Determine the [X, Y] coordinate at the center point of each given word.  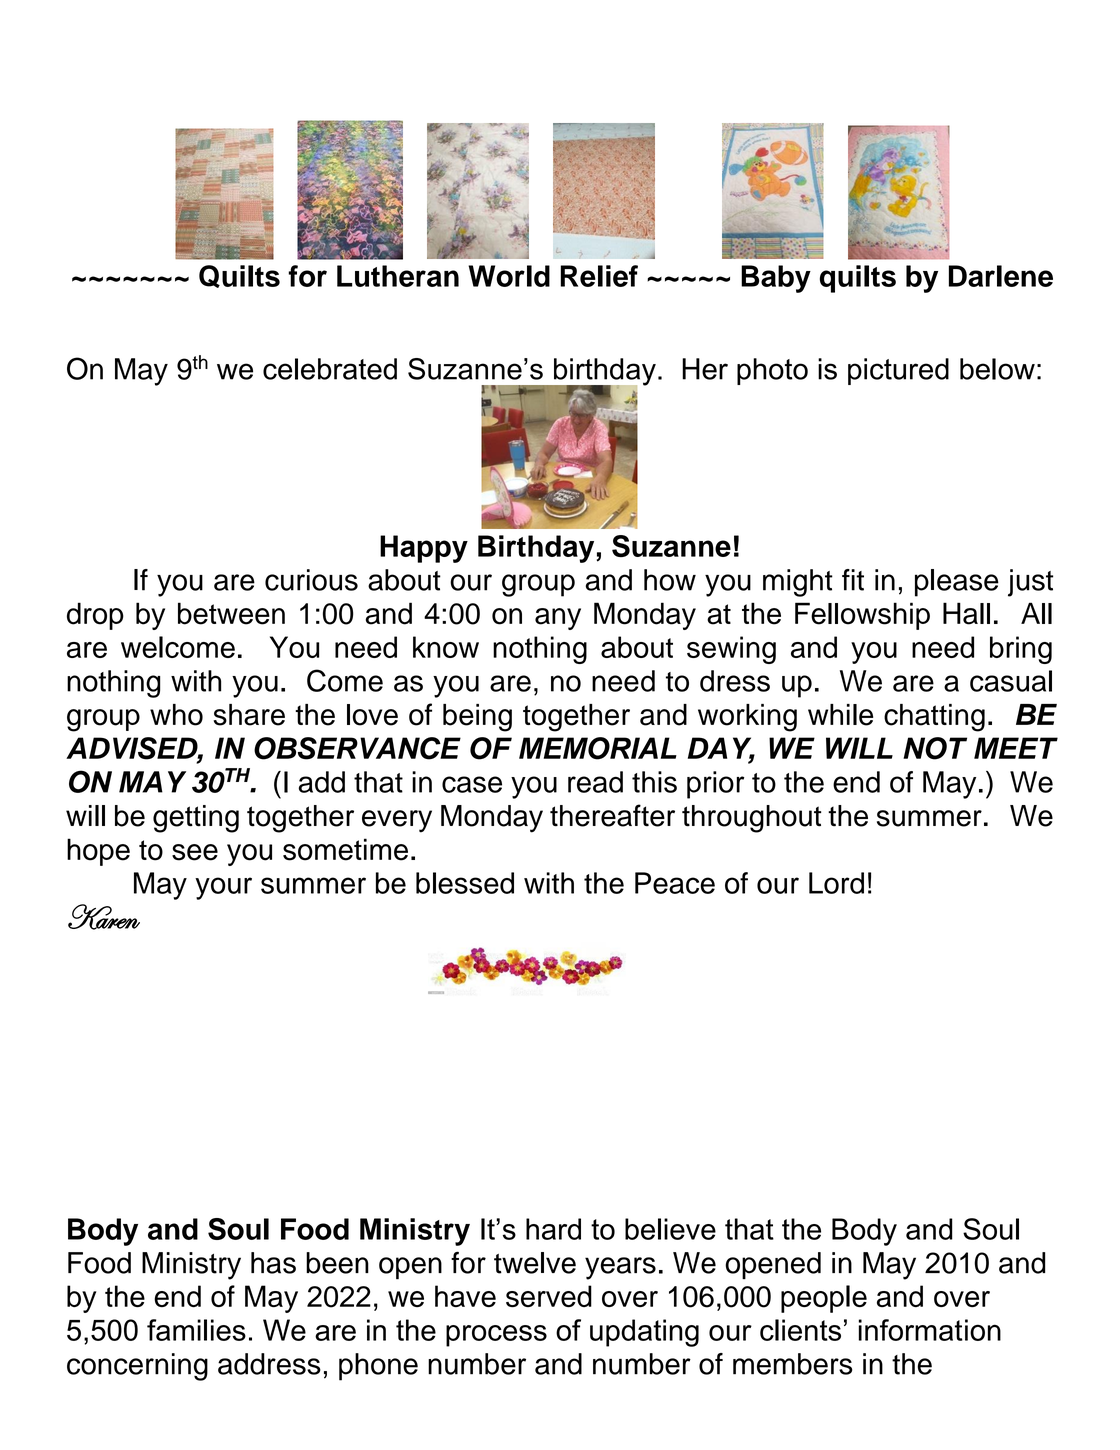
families [196, 1330]
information [930, 1330]
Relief [599, 276]
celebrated [330, 369]
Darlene [1001, 276]
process [496, 1336]
